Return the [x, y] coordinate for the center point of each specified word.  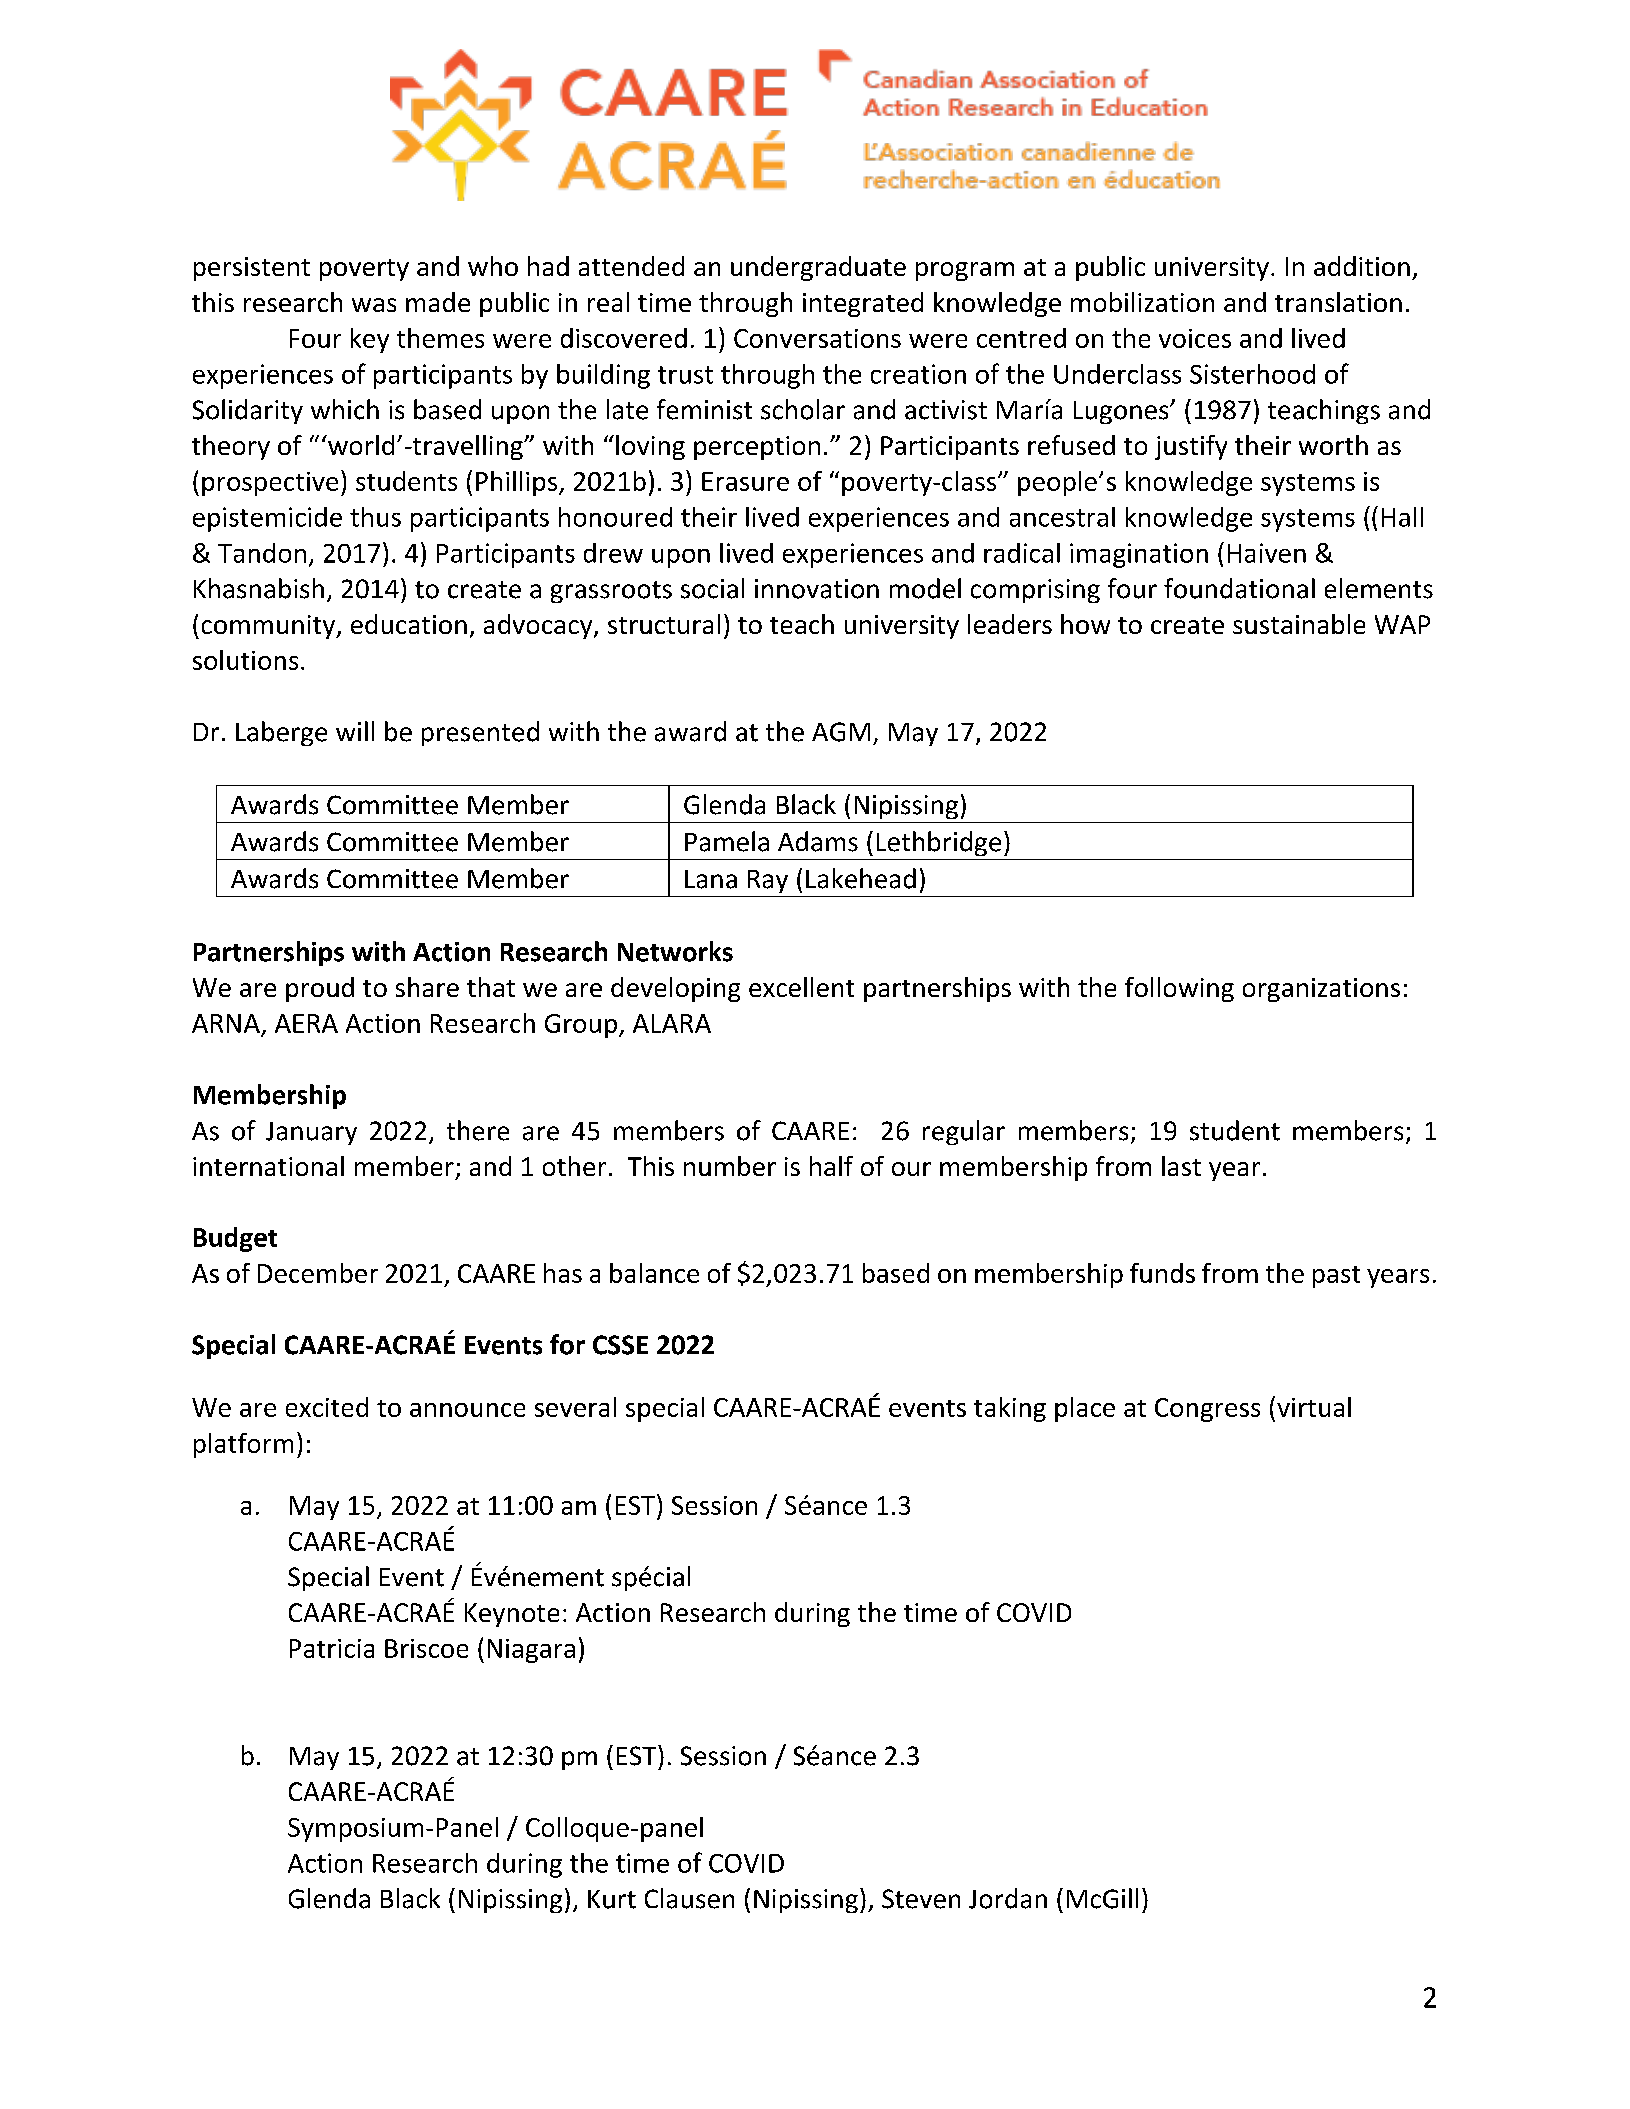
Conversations [817, 338]
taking [1010, 1409]
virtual [1314, 1407]
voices [1195, 338]
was [374, 305]
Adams [818, 841]
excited [327, 1407]
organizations [1321, 990]
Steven [921, 1899]
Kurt [612, 1899]
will [355, 731]
